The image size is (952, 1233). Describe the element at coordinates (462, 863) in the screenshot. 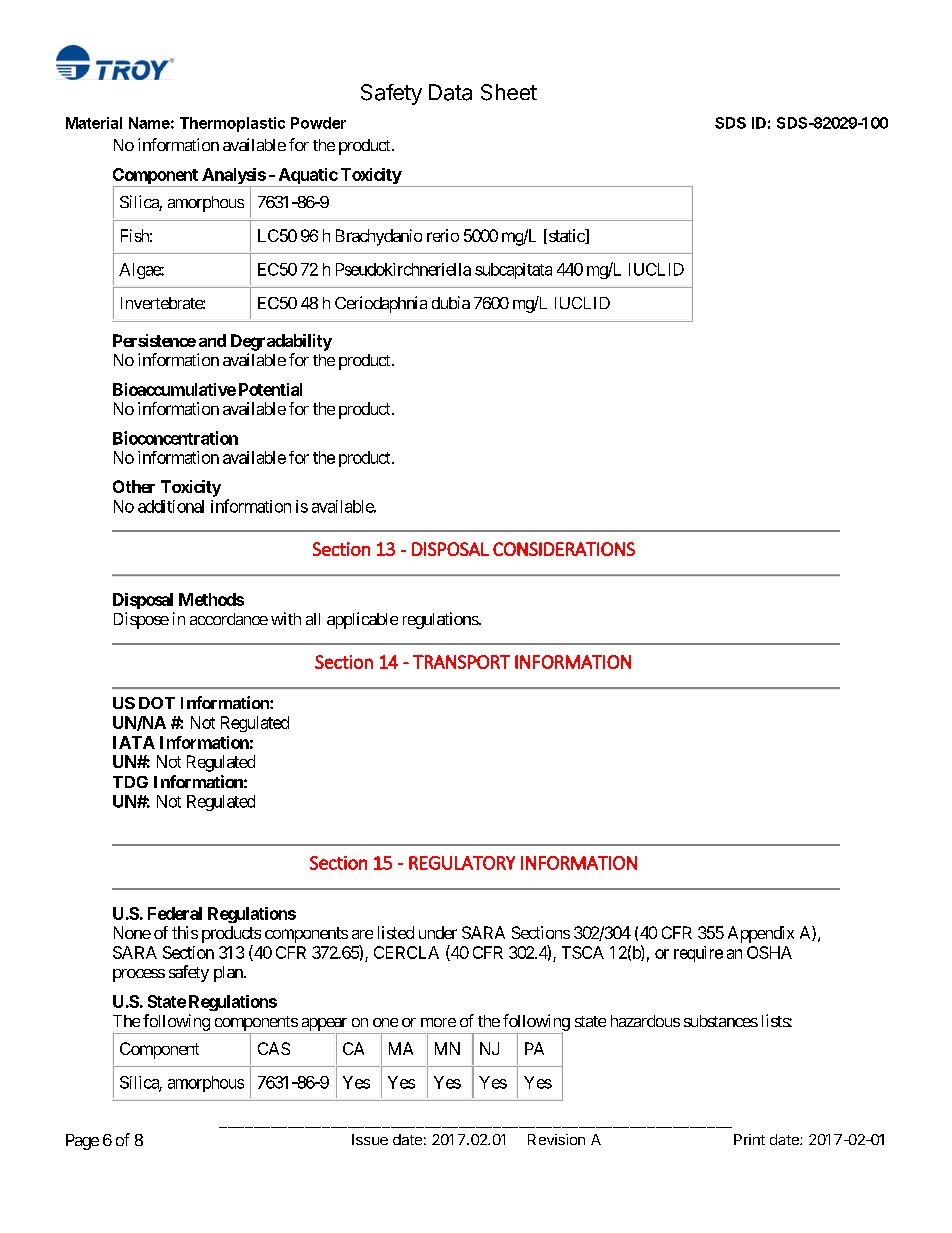

I see `REGULATORY` at that location.
